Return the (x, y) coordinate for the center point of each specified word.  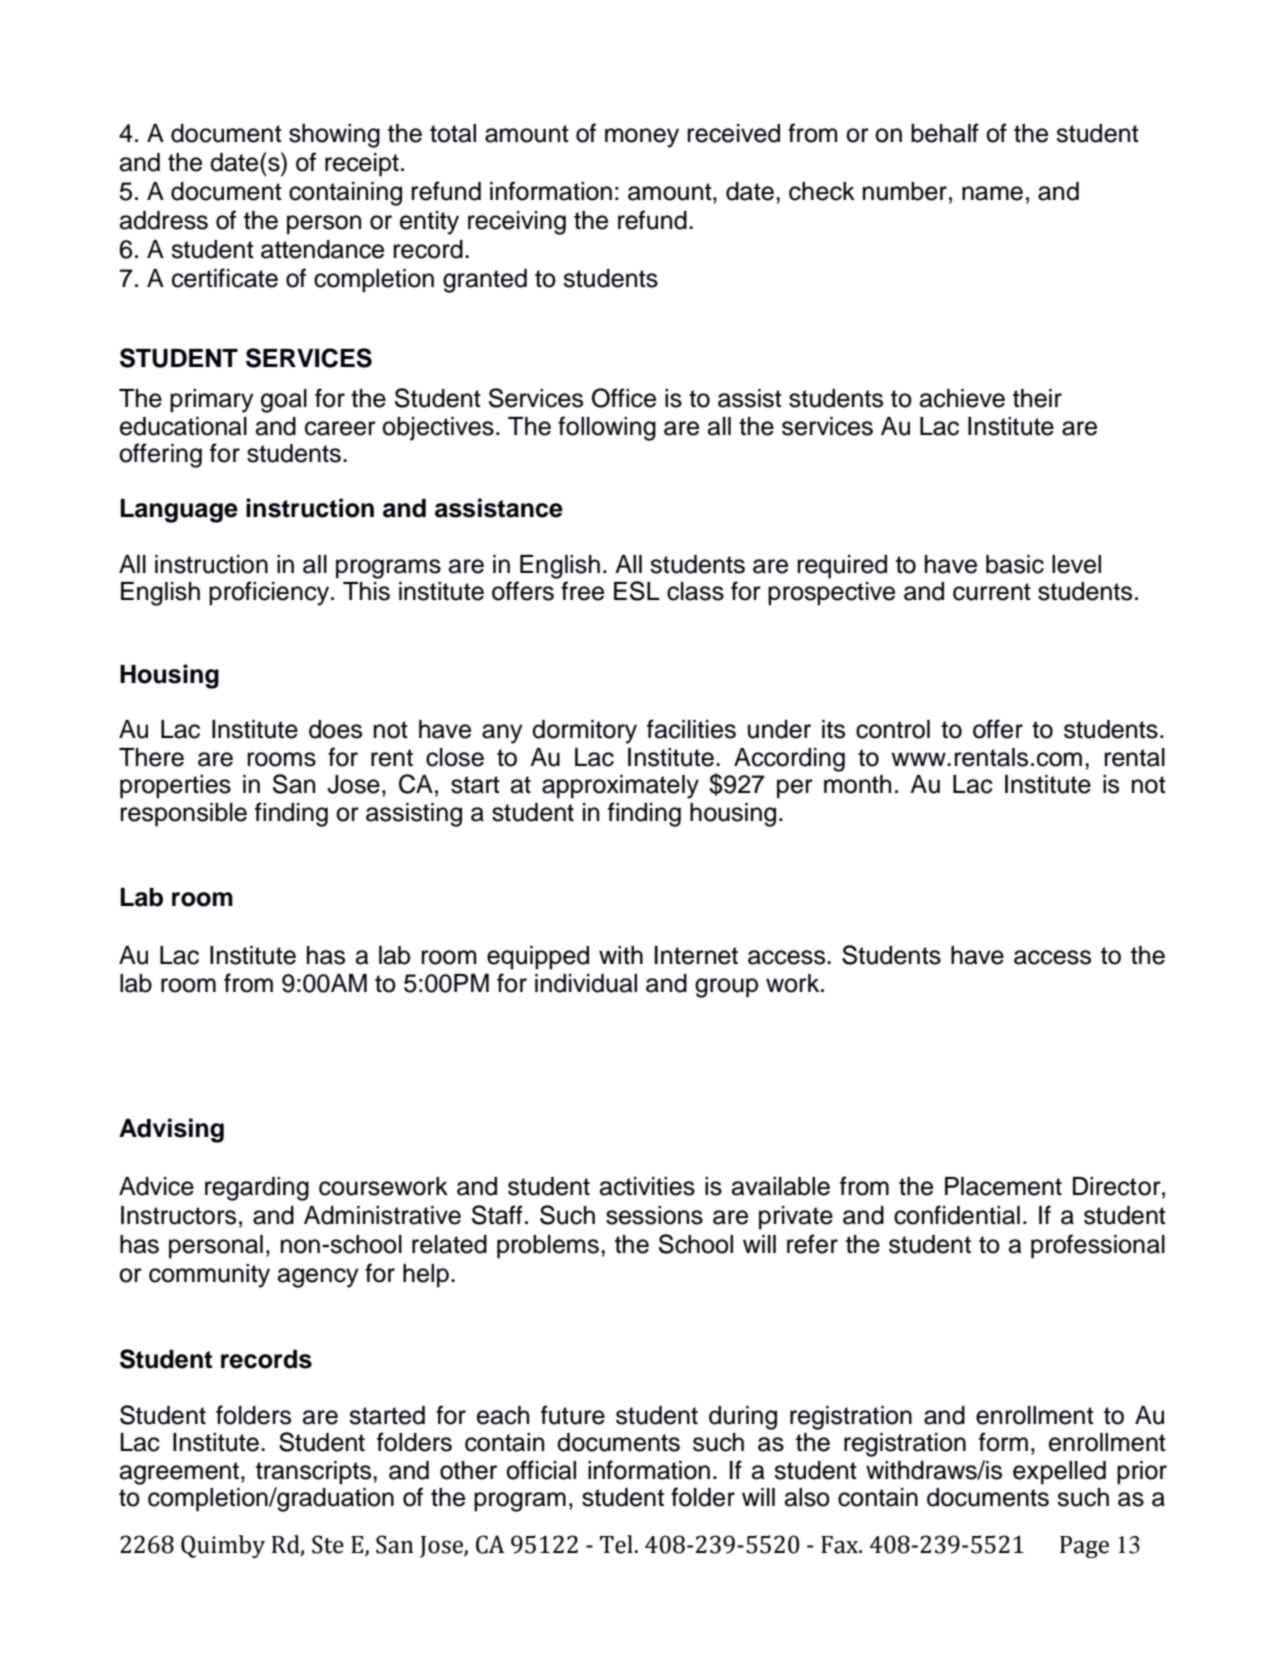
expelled (1059, 1473)
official (541, 1470)
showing (334, 136)
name (992, 193)
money (642, 138)
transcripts (315, 1473)
